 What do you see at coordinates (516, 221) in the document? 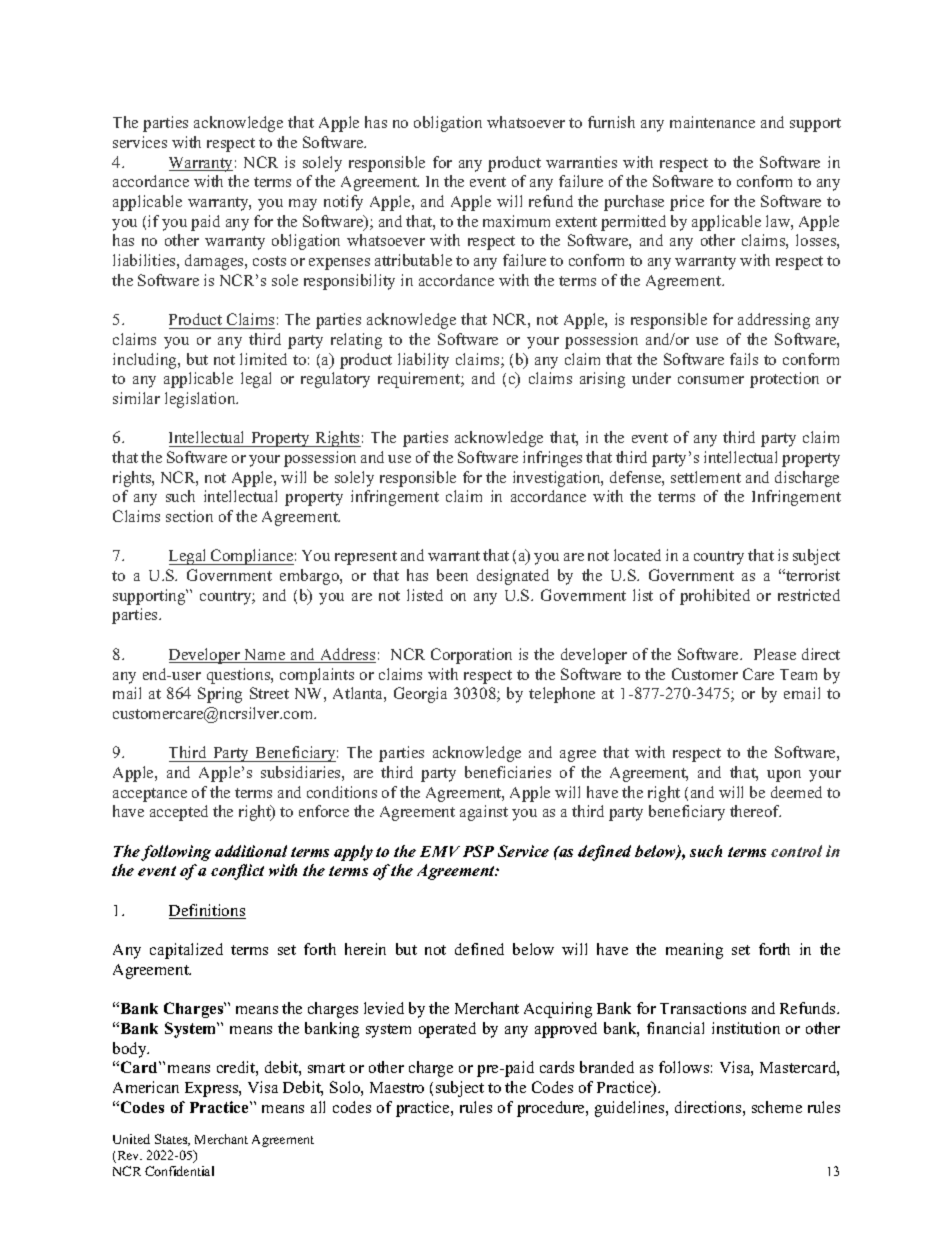
I see `maximum` at bounding box center [516, 221].
